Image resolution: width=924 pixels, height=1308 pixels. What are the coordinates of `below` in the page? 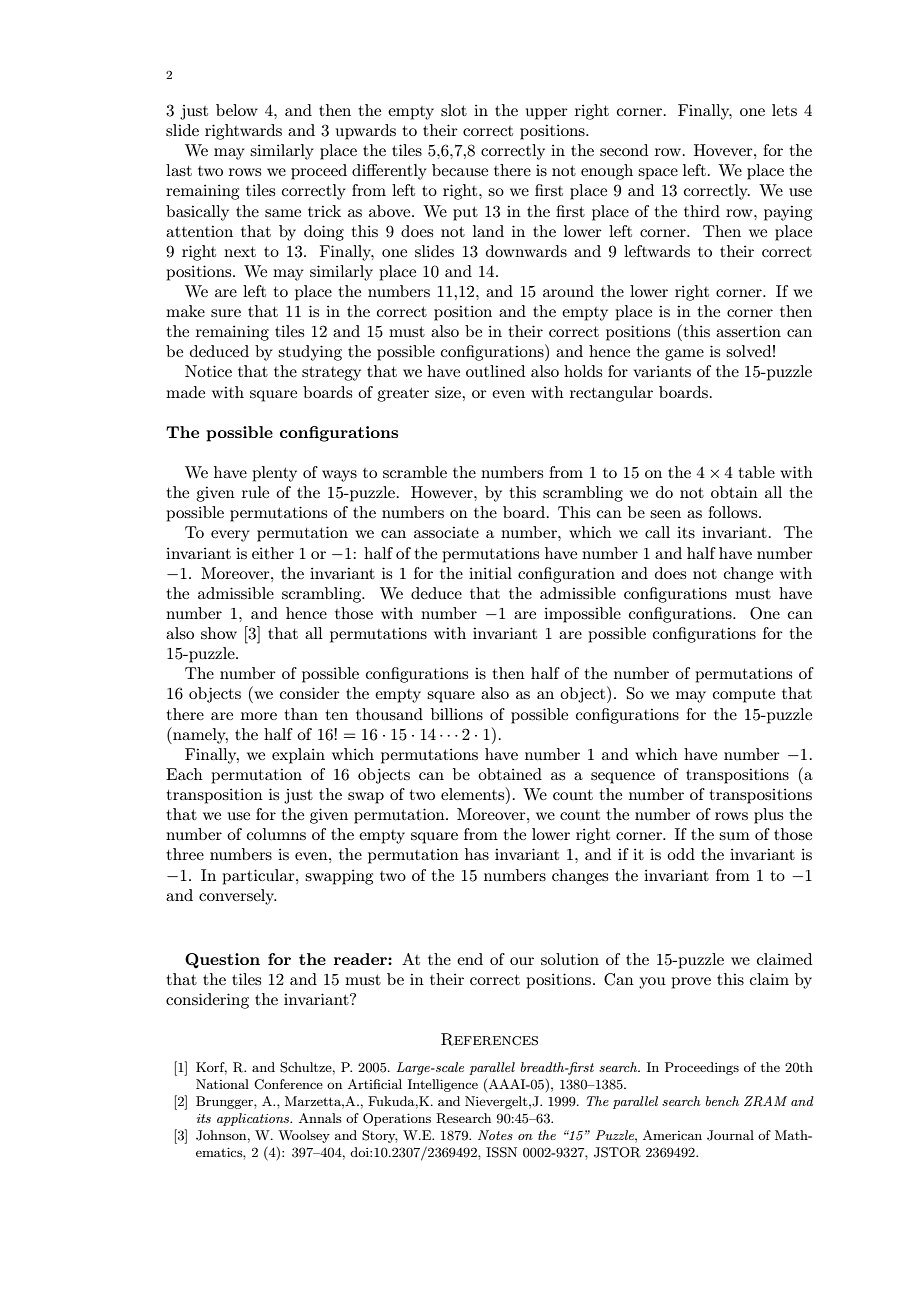 It's located at (237, 110).
